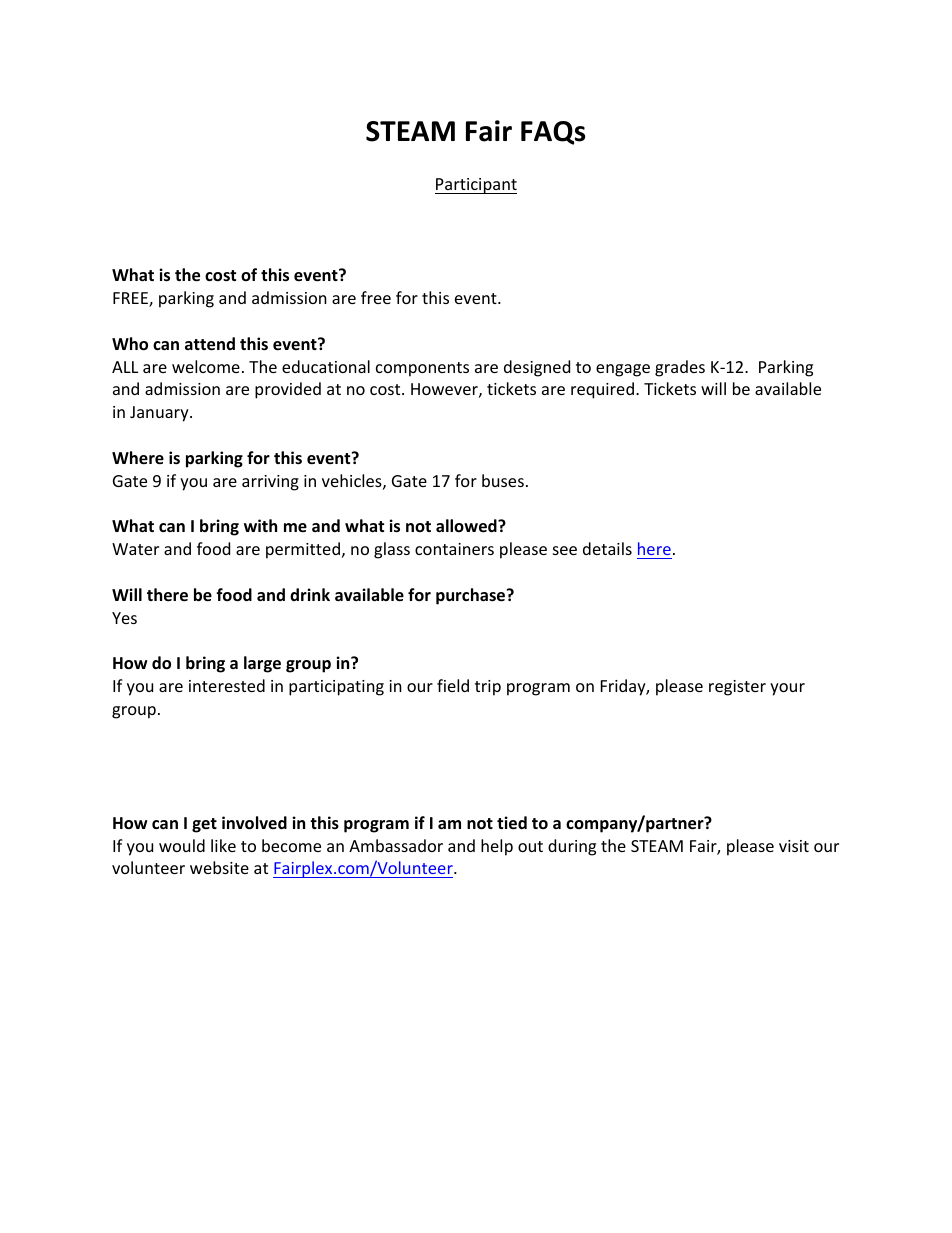  What do you see at coordinates (607, 548) in the page?
I see `details` at bounding box center [607, 548].
